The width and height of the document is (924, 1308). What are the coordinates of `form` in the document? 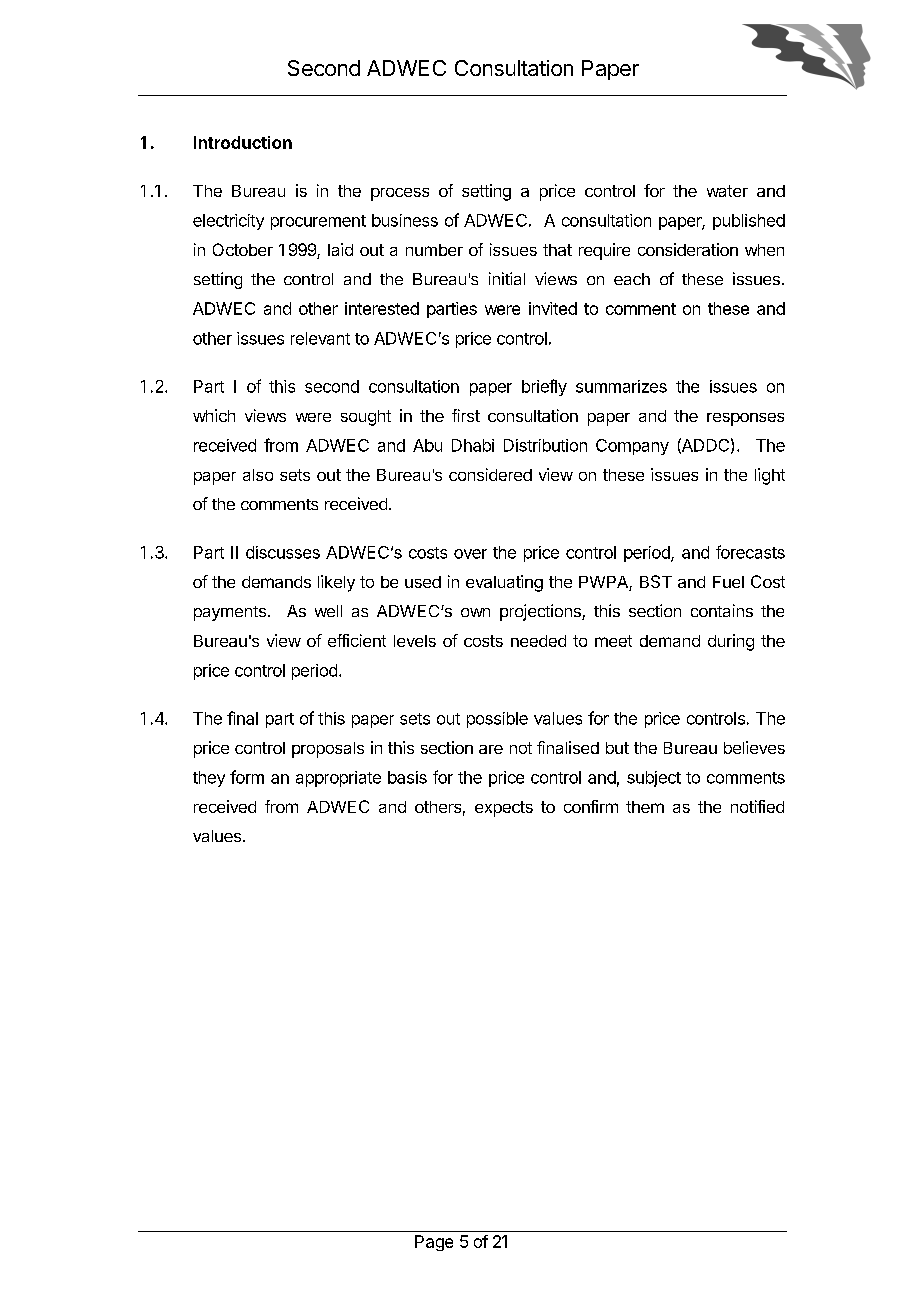 It's located at (247, 777).
